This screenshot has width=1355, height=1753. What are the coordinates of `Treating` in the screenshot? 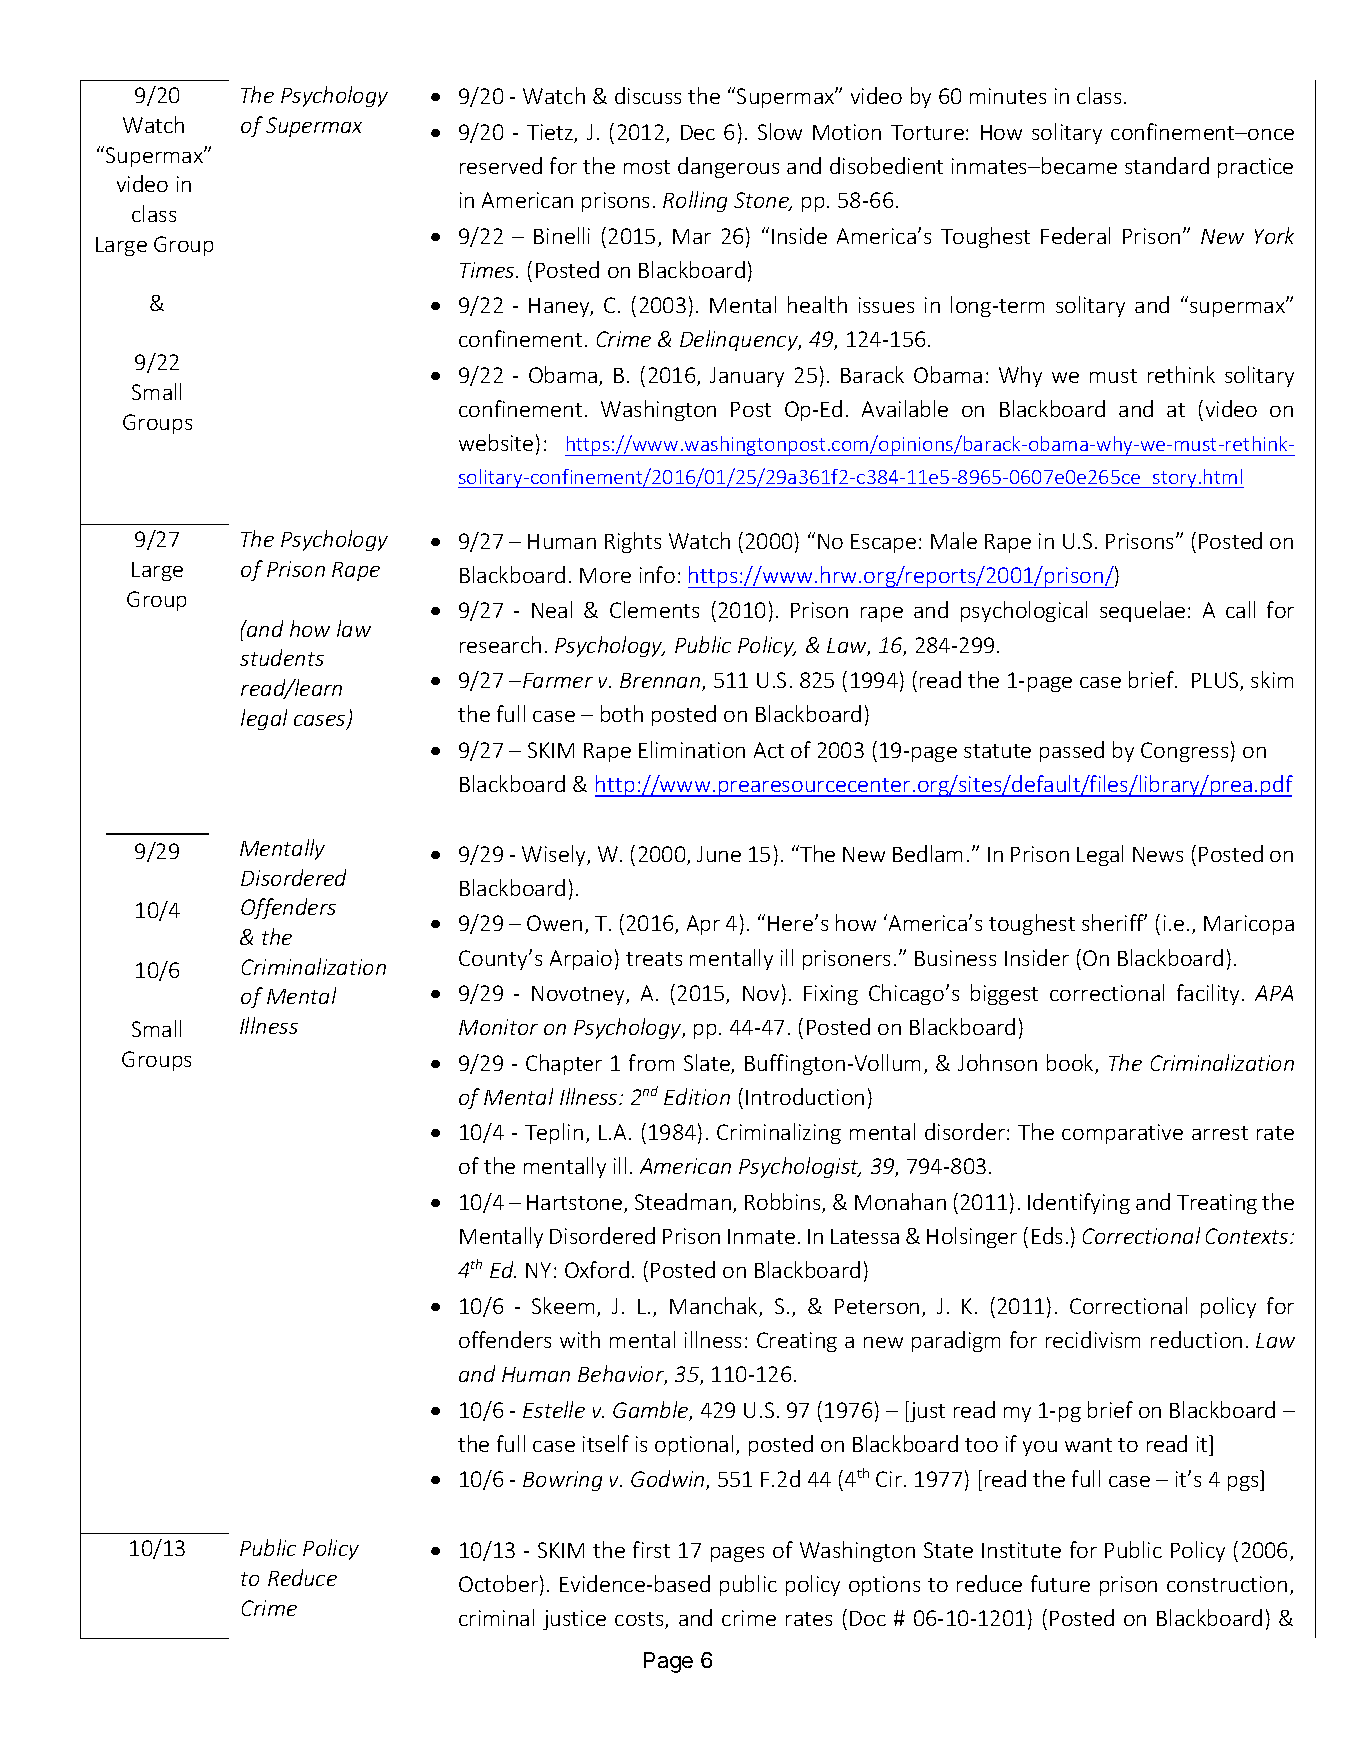 It's located at (1217, 1204).
